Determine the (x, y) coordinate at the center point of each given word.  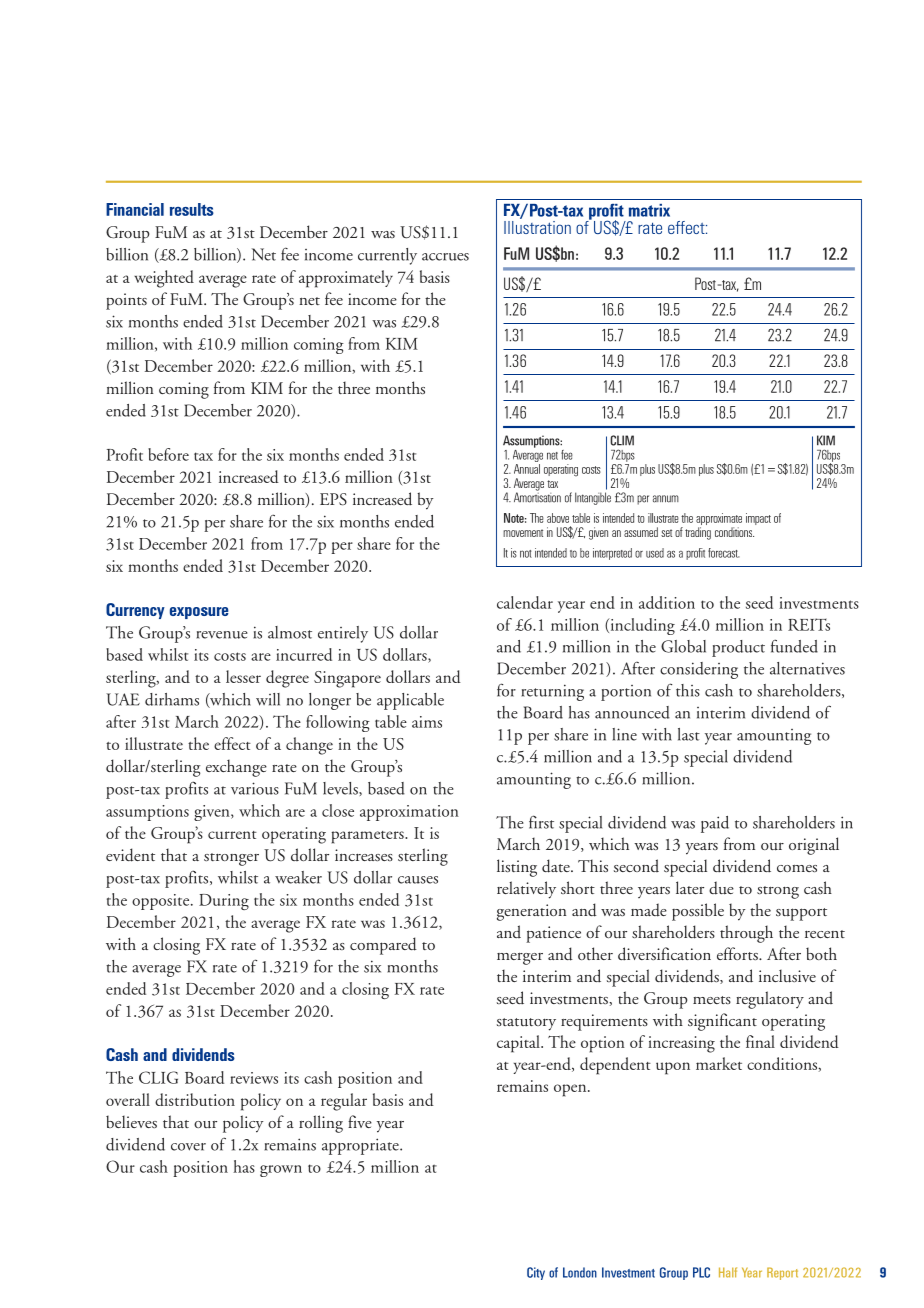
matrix (649, 210)
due (721, 888)
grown (281, 1171)
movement (523, 533)
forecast (724, 553)
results (192, 209)
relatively (526, 890)
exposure (199, 613)
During (224, 902)
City (536, 1273)
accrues (445, 257)
